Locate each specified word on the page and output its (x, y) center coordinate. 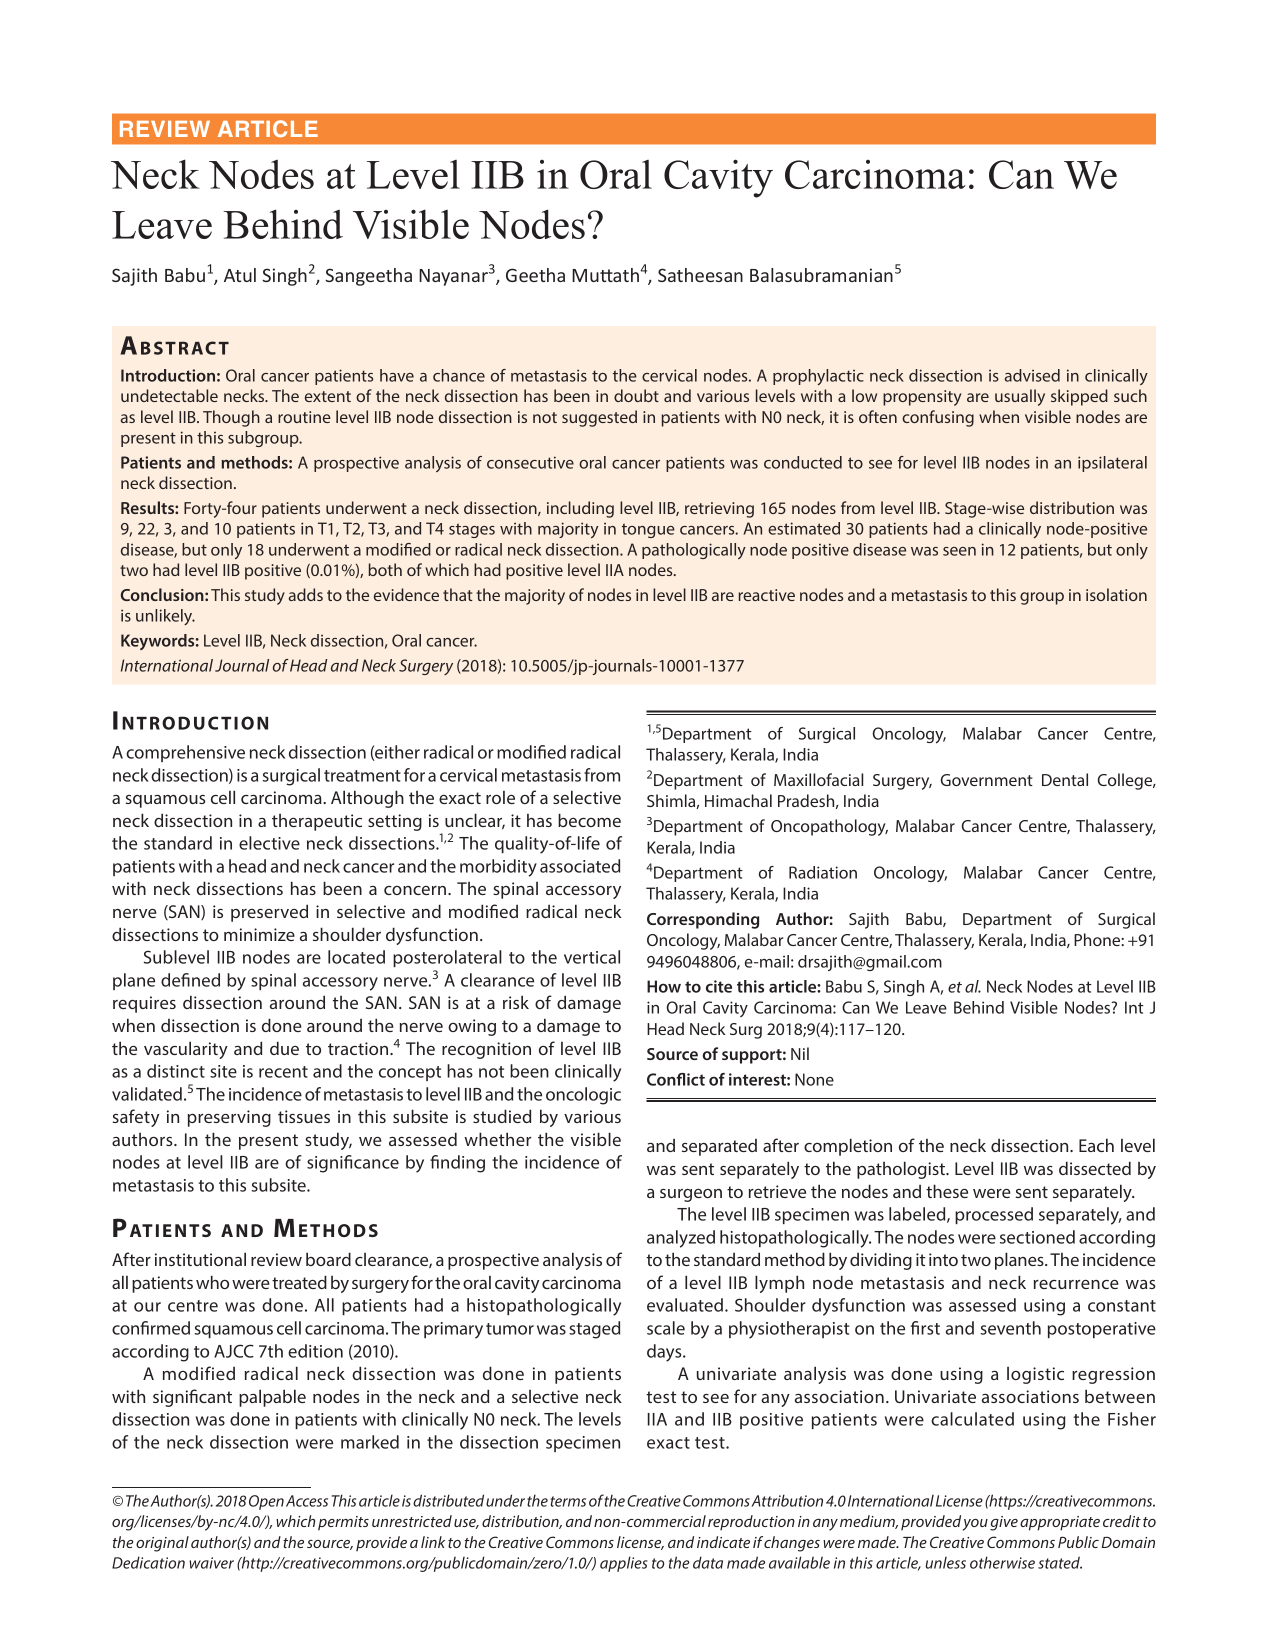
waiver (211, 1563)
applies (623, 1564)
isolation (1116, 594)
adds (306, 594)
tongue (648, 530)
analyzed (681, 1239)
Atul (240, 275)
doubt (636, 395)
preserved (269, 913)
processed (994, 1215)
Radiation (823, 872)
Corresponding (703, 920)
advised (1032, 375)
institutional (200, 1259)
